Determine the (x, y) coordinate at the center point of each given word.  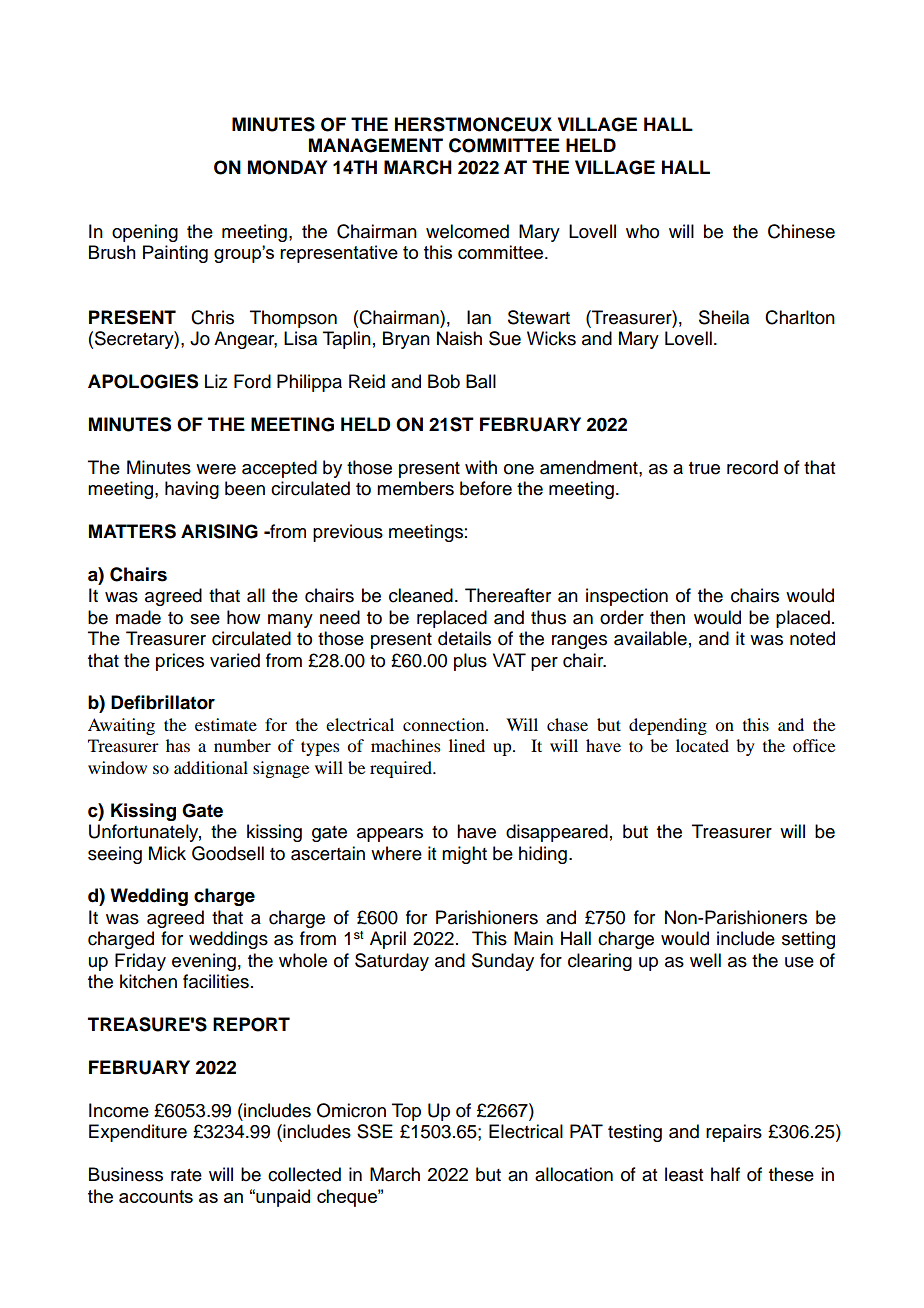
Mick (167, 853)
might (464, 855)
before (486, 488)
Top (406, 1112)
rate (186, 1175)
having (192, 490)
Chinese (801, 231)
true (704, 468)
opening (145, 233)
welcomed (467, 231)
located (702, 745)
